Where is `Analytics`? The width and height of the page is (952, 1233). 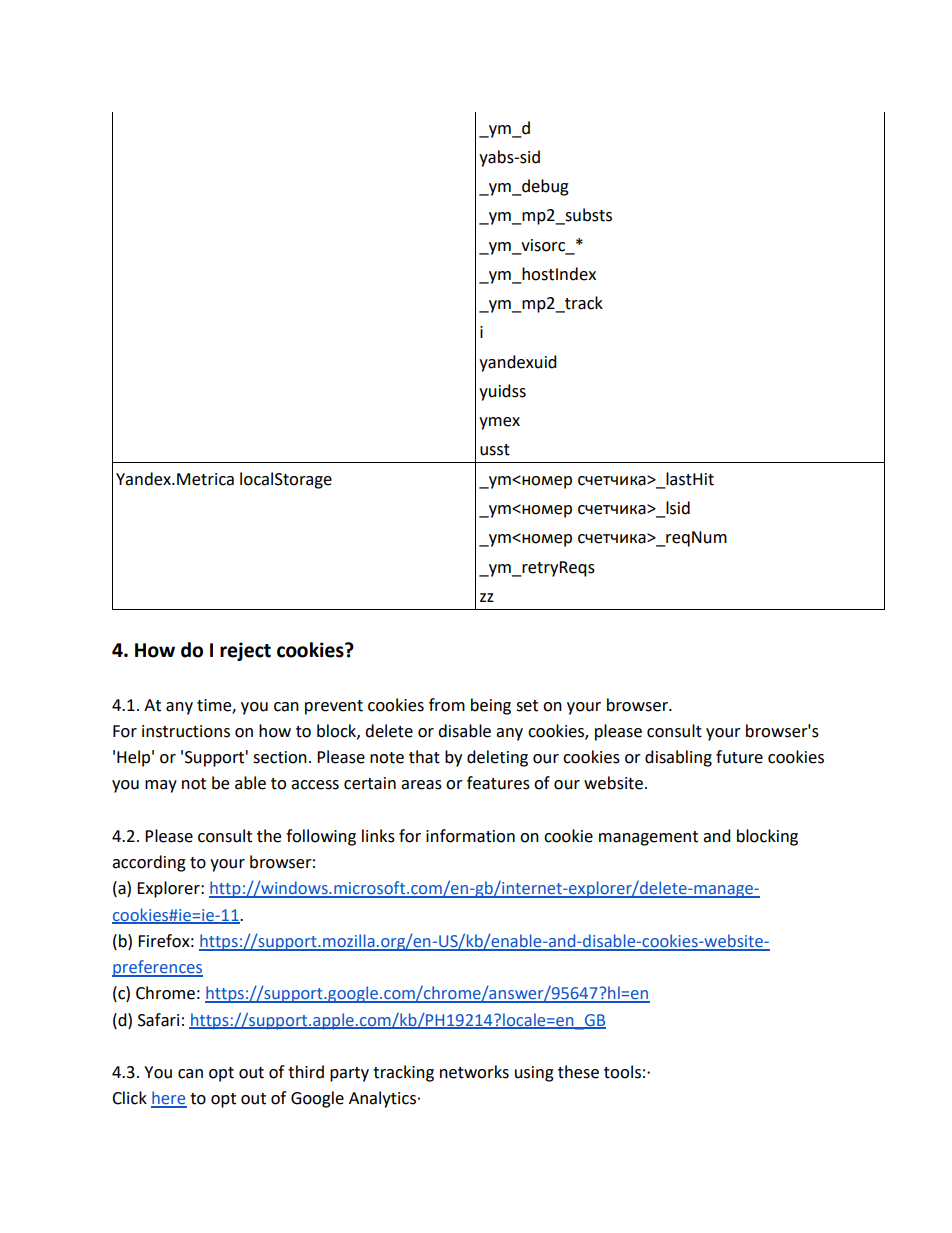 Analytics is located at coordinates (382, 1099).
